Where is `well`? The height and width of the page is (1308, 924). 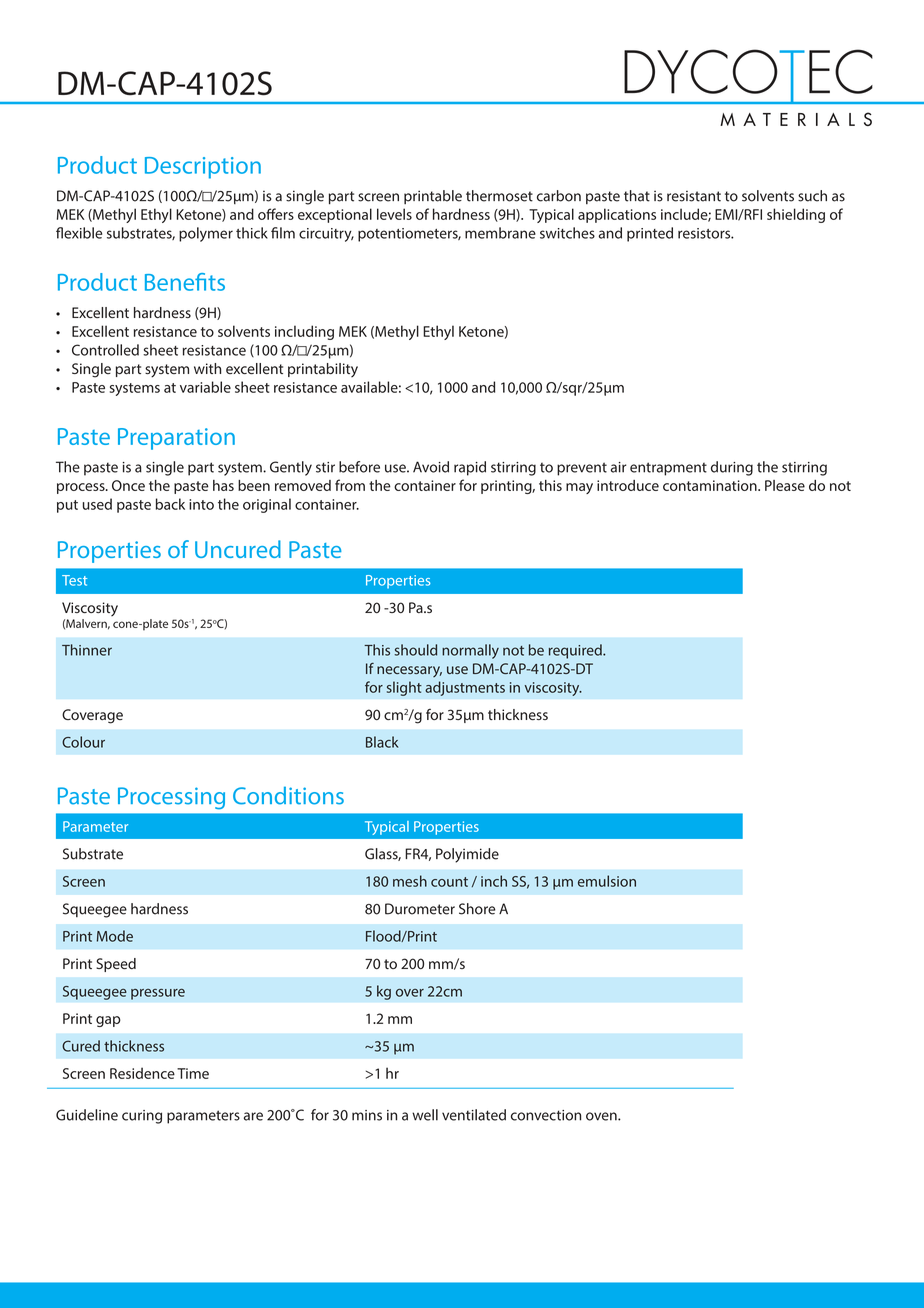
well is located at coordinates (425, 1115).
